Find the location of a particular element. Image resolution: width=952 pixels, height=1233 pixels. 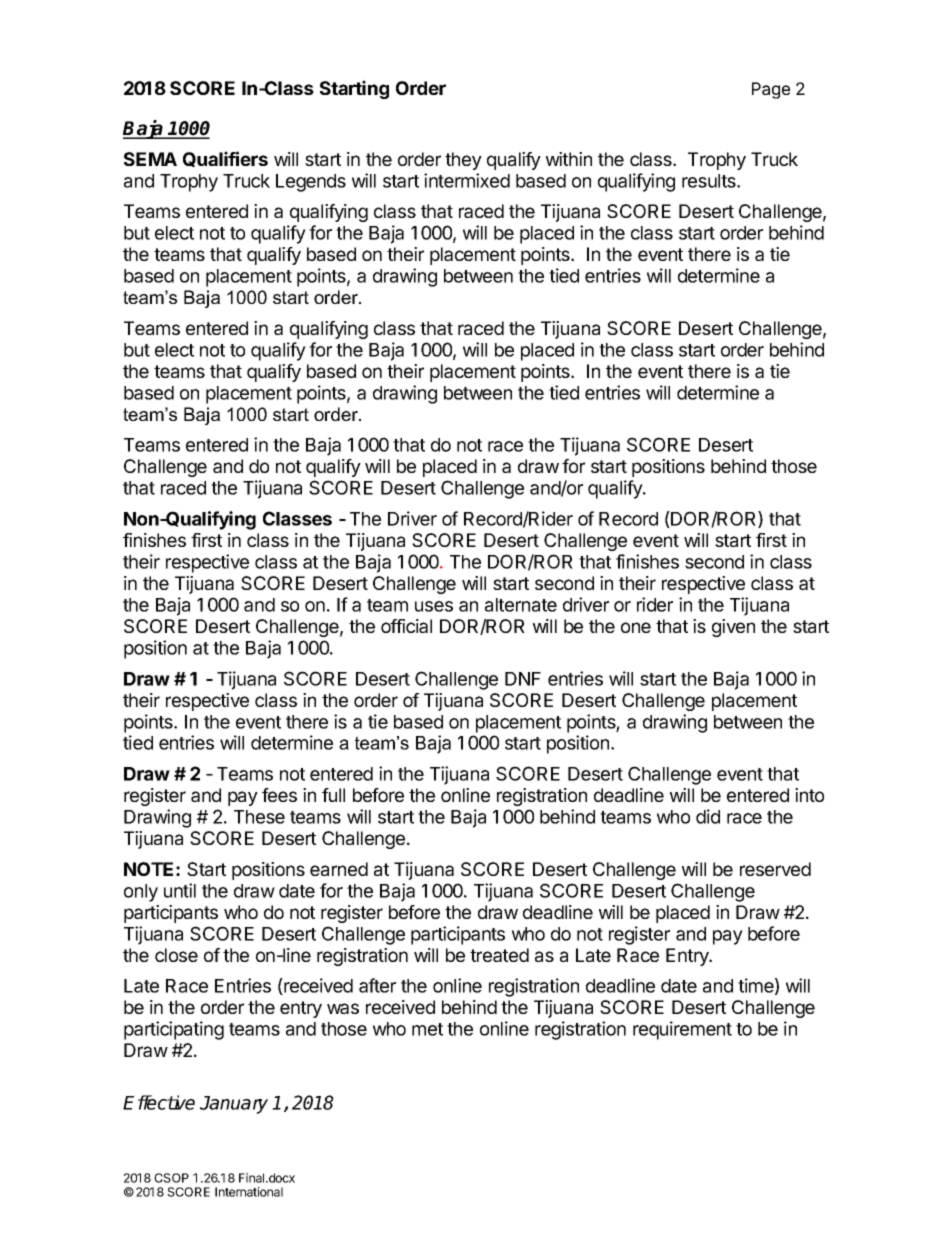

These is located at coordinates (259, 817).
